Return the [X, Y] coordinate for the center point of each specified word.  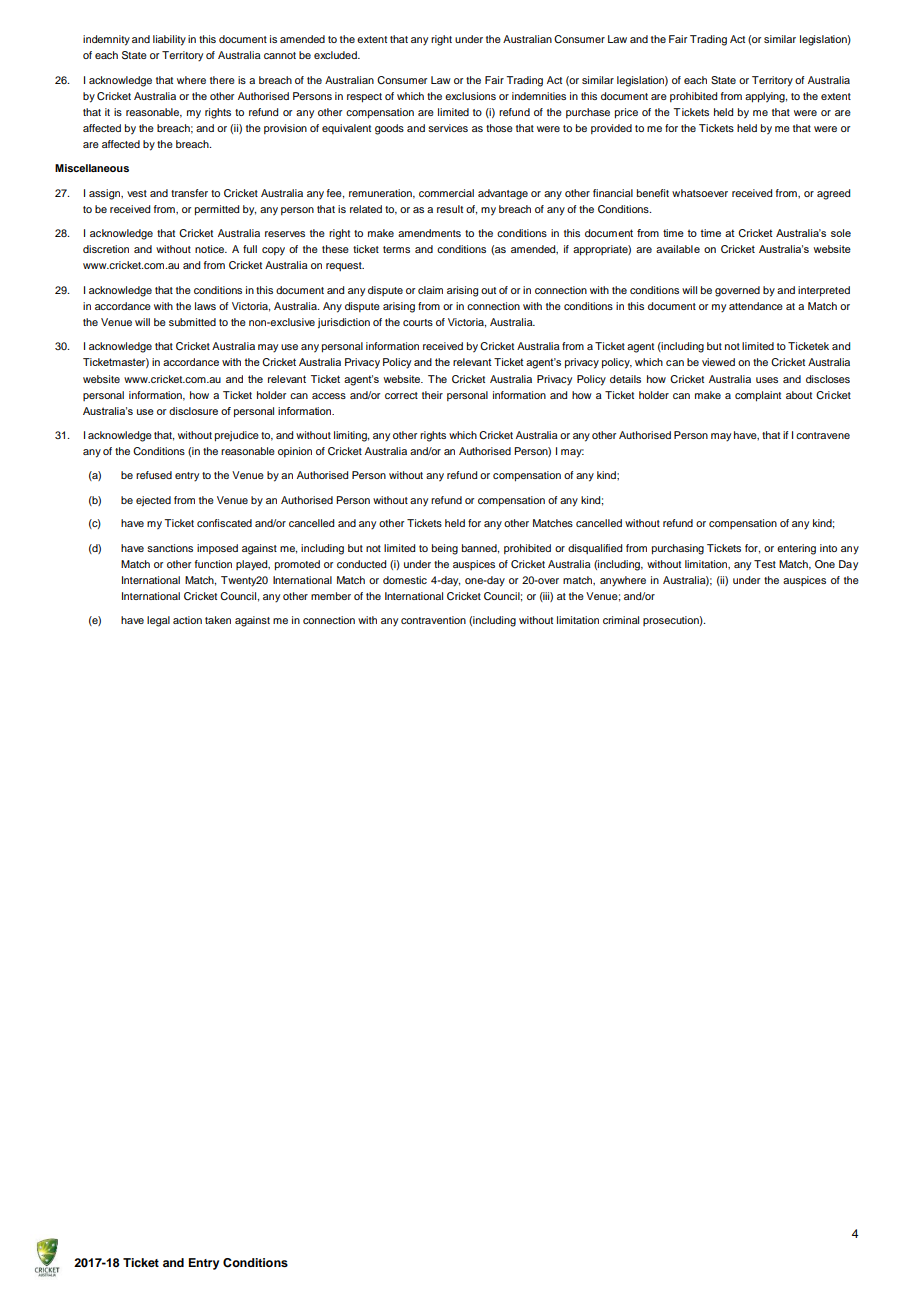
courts [418, 322]
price [626, 113]
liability [169, 40]
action [187, 620]
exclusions [470, 96]
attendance [756, 306]
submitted [192, 322]
